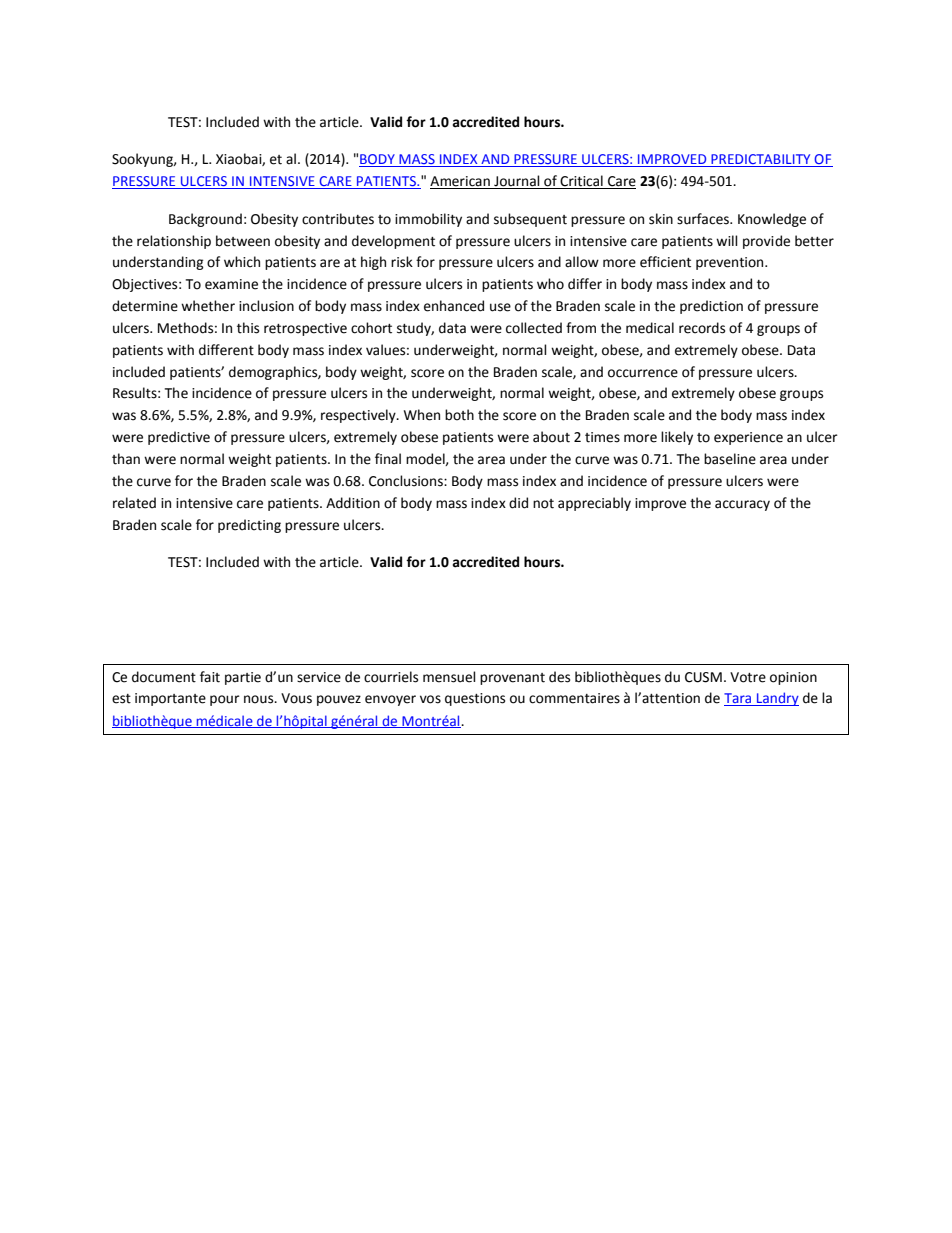 This screenshot has height=1233, width=952. What do you see at coordinates (179, 438) in the screenshot?
I see `predictive` at bounding box center [179, 438].
